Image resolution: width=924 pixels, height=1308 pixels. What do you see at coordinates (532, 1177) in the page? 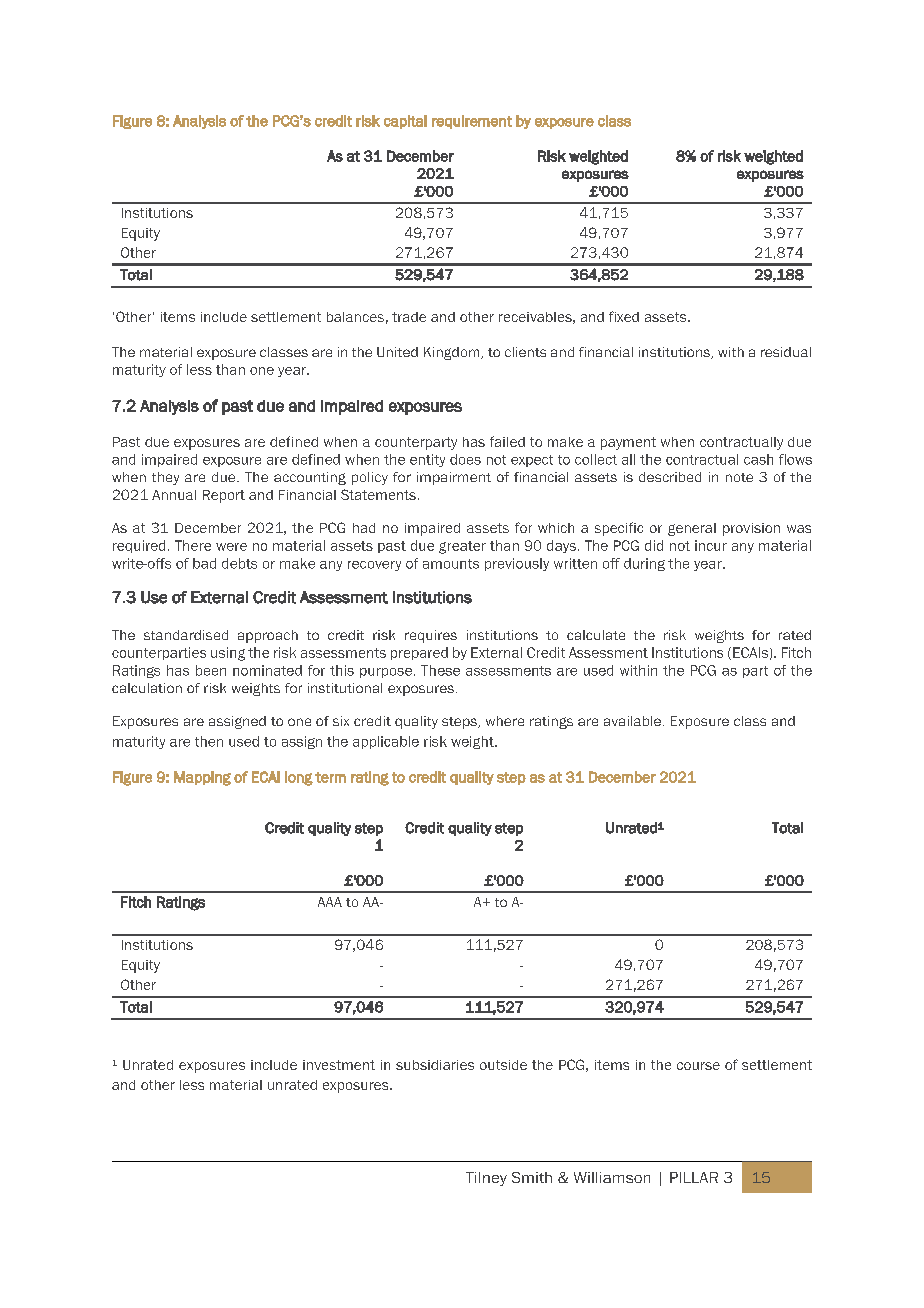
I see `Smith` at bounding box center [532, 1177].
